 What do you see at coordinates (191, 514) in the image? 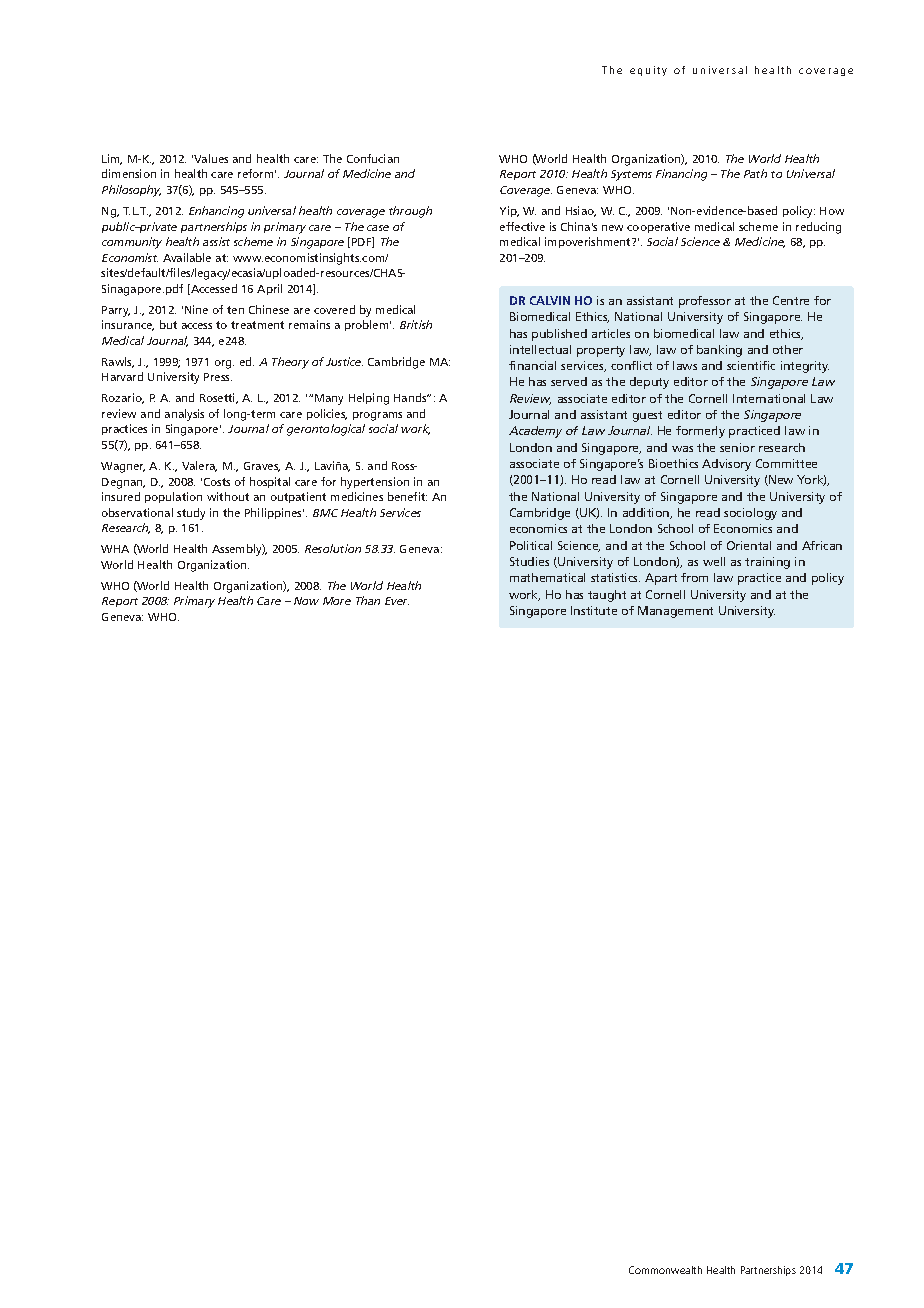
I see `study` at bounding box center [191, 514].
